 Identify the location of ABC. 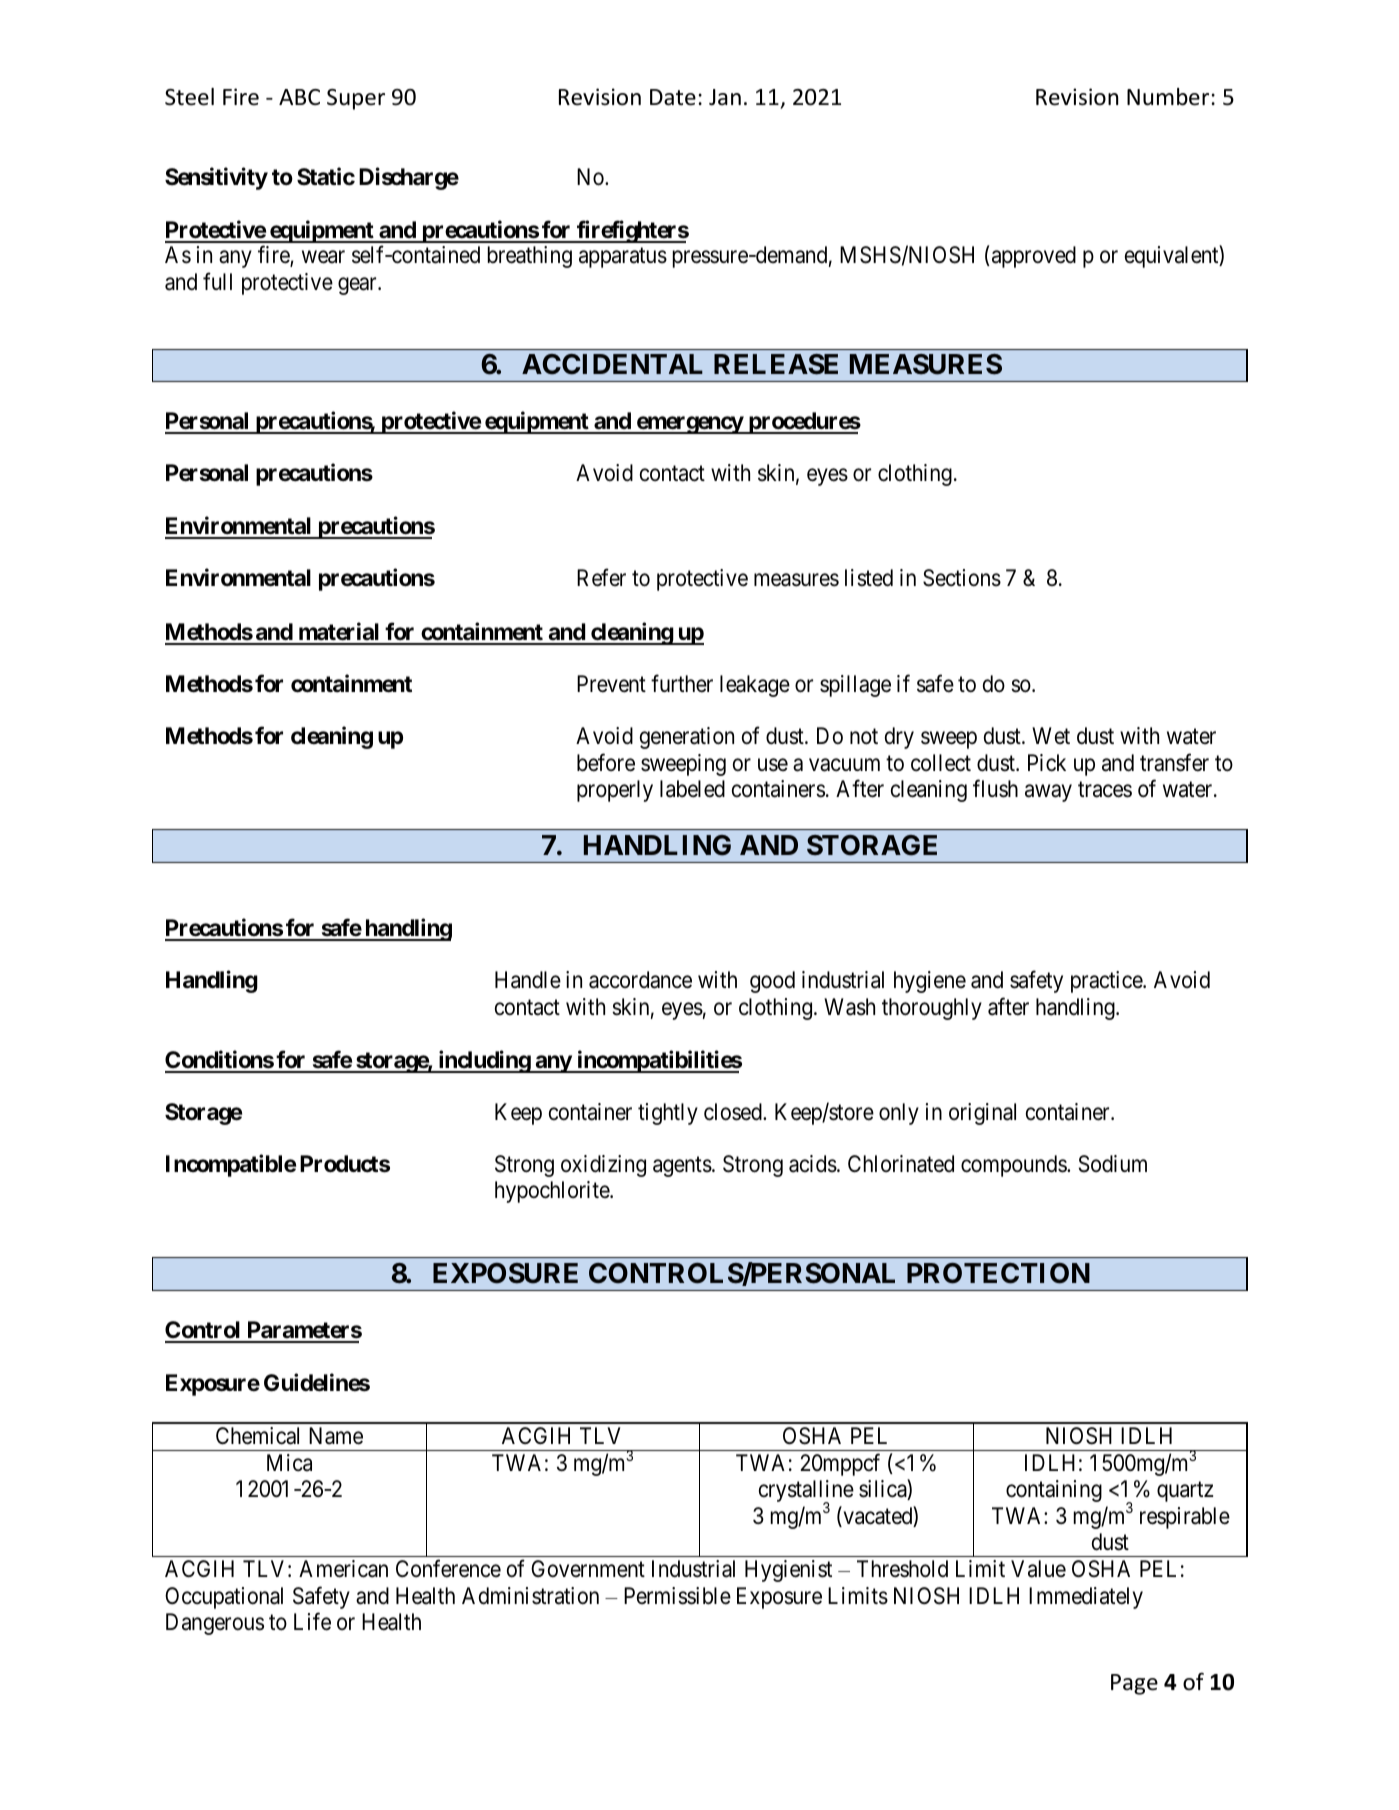
(299, 97).
